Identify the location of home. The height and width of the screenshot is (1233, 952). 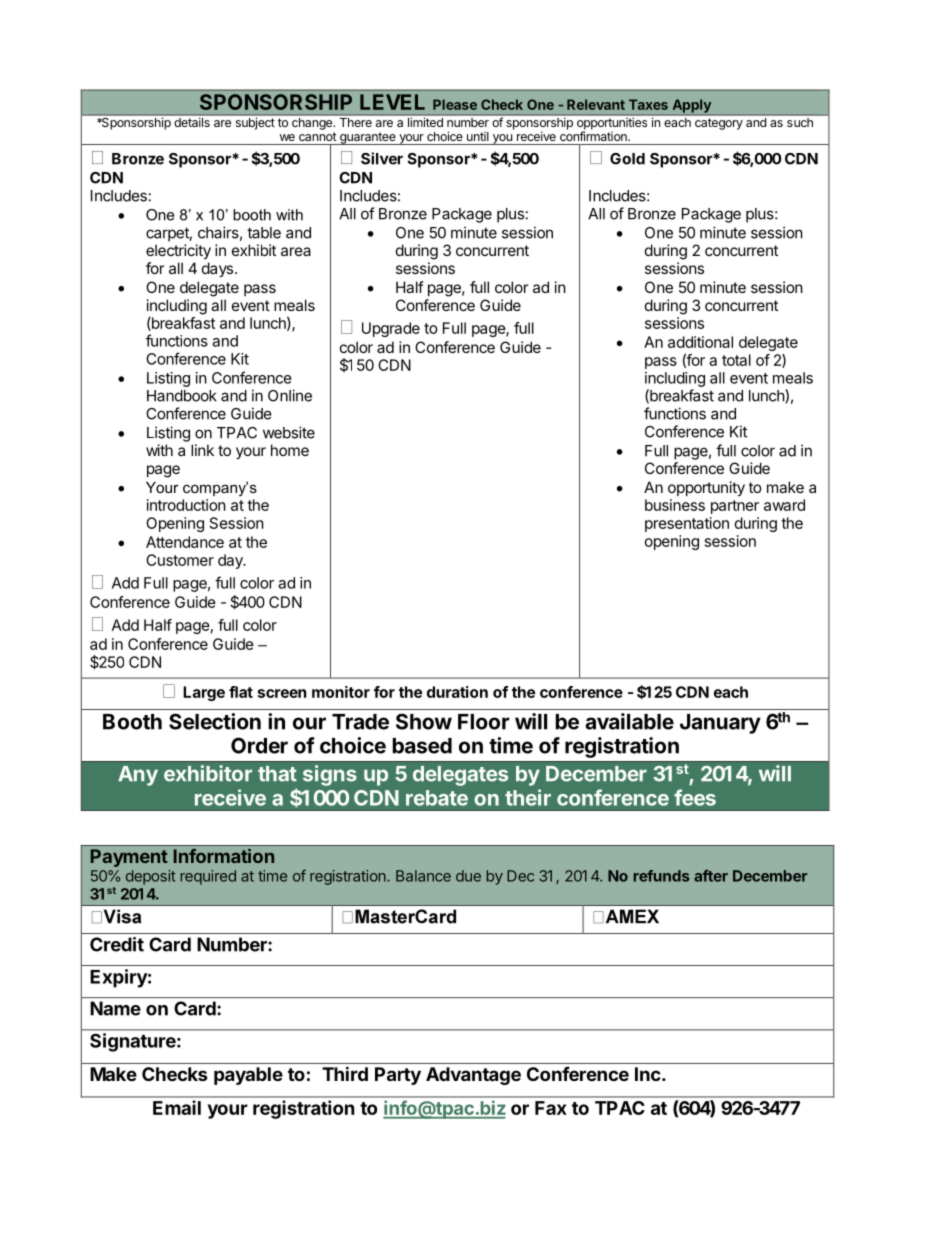
(290, 450).
